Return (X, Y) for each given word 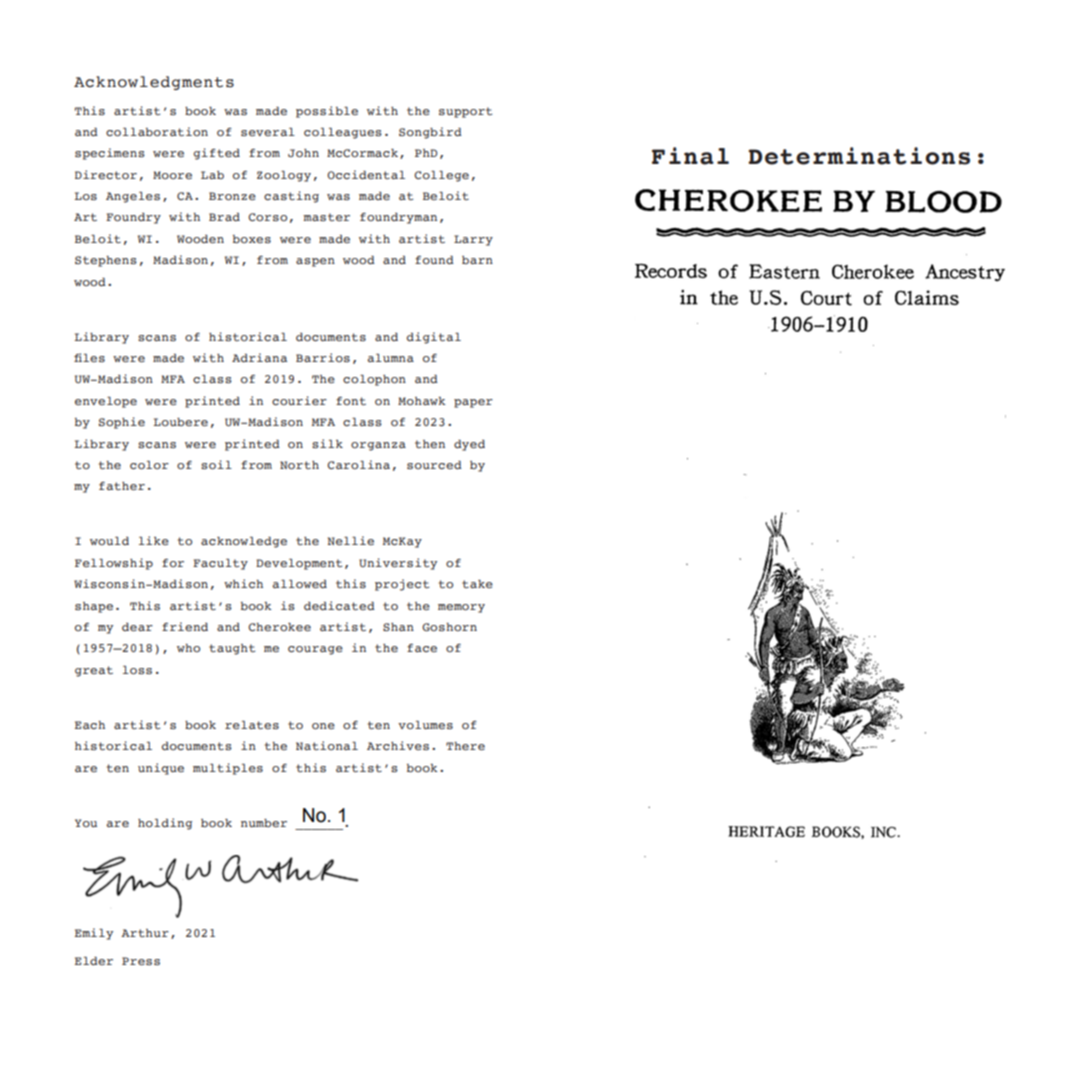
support (465, 112)
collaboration (157, 131)
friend (185, 626)
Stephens (106, 261)
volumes (425, 725)
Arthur (145, 933)
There (465, 746)
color (149, 465)
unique (161, 769)
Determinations (859, 156)
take (477, 584)
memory (461, 608)
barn (477, 260)
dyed (469, 445)
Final (690, 156)
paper (473, 403)
